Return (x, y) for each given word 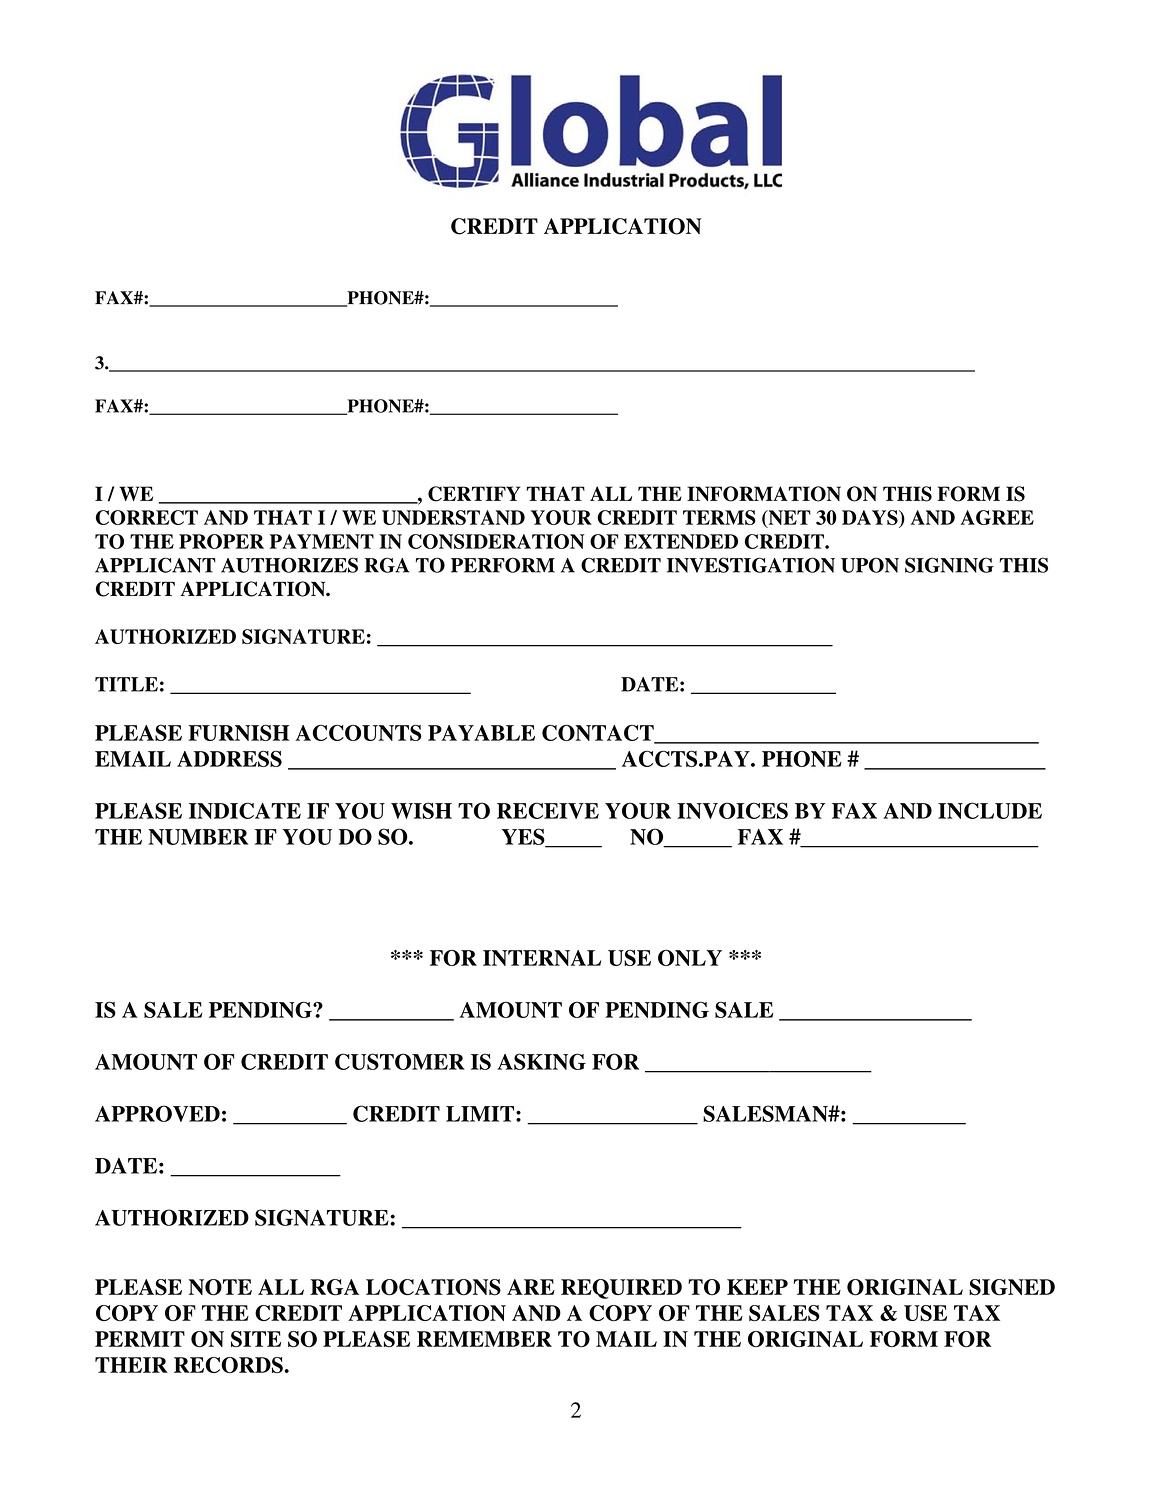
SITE (256, 1339)
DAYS (871, 517)
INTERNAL (542, 958)
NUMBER (198, 837)
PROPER (221, 541)
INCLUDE (990, 810)
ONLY (690, 958)
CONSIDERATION (496, 541)
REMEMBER (484, 1339)
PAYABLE (481, 733)
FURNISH (238, 733)
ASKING (541, 1061)
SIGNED (1012, 1287)
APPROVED (157, 1113)
